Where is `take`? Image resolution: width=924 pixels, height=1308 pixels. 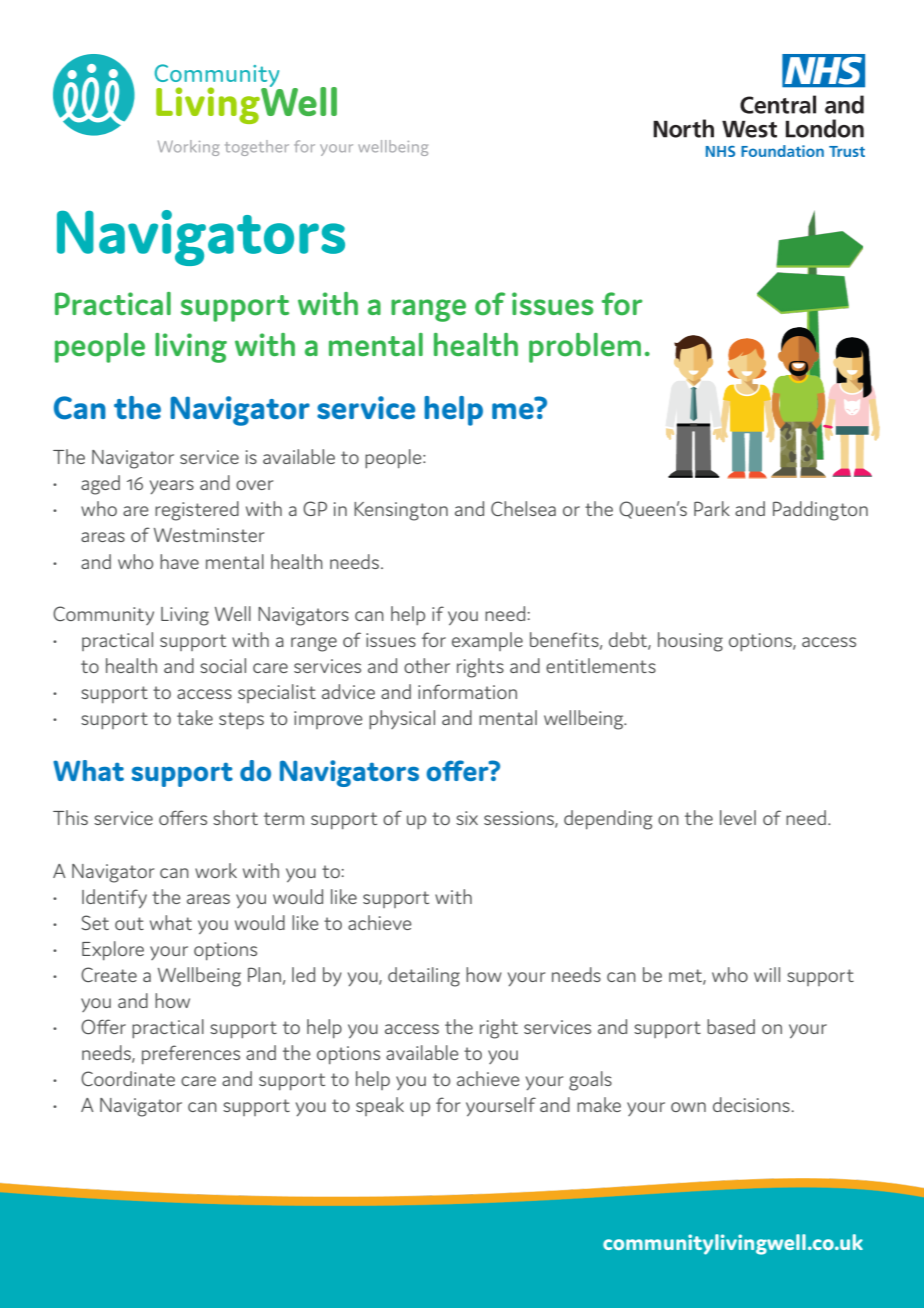 take is located at coordinates (195, 717).
